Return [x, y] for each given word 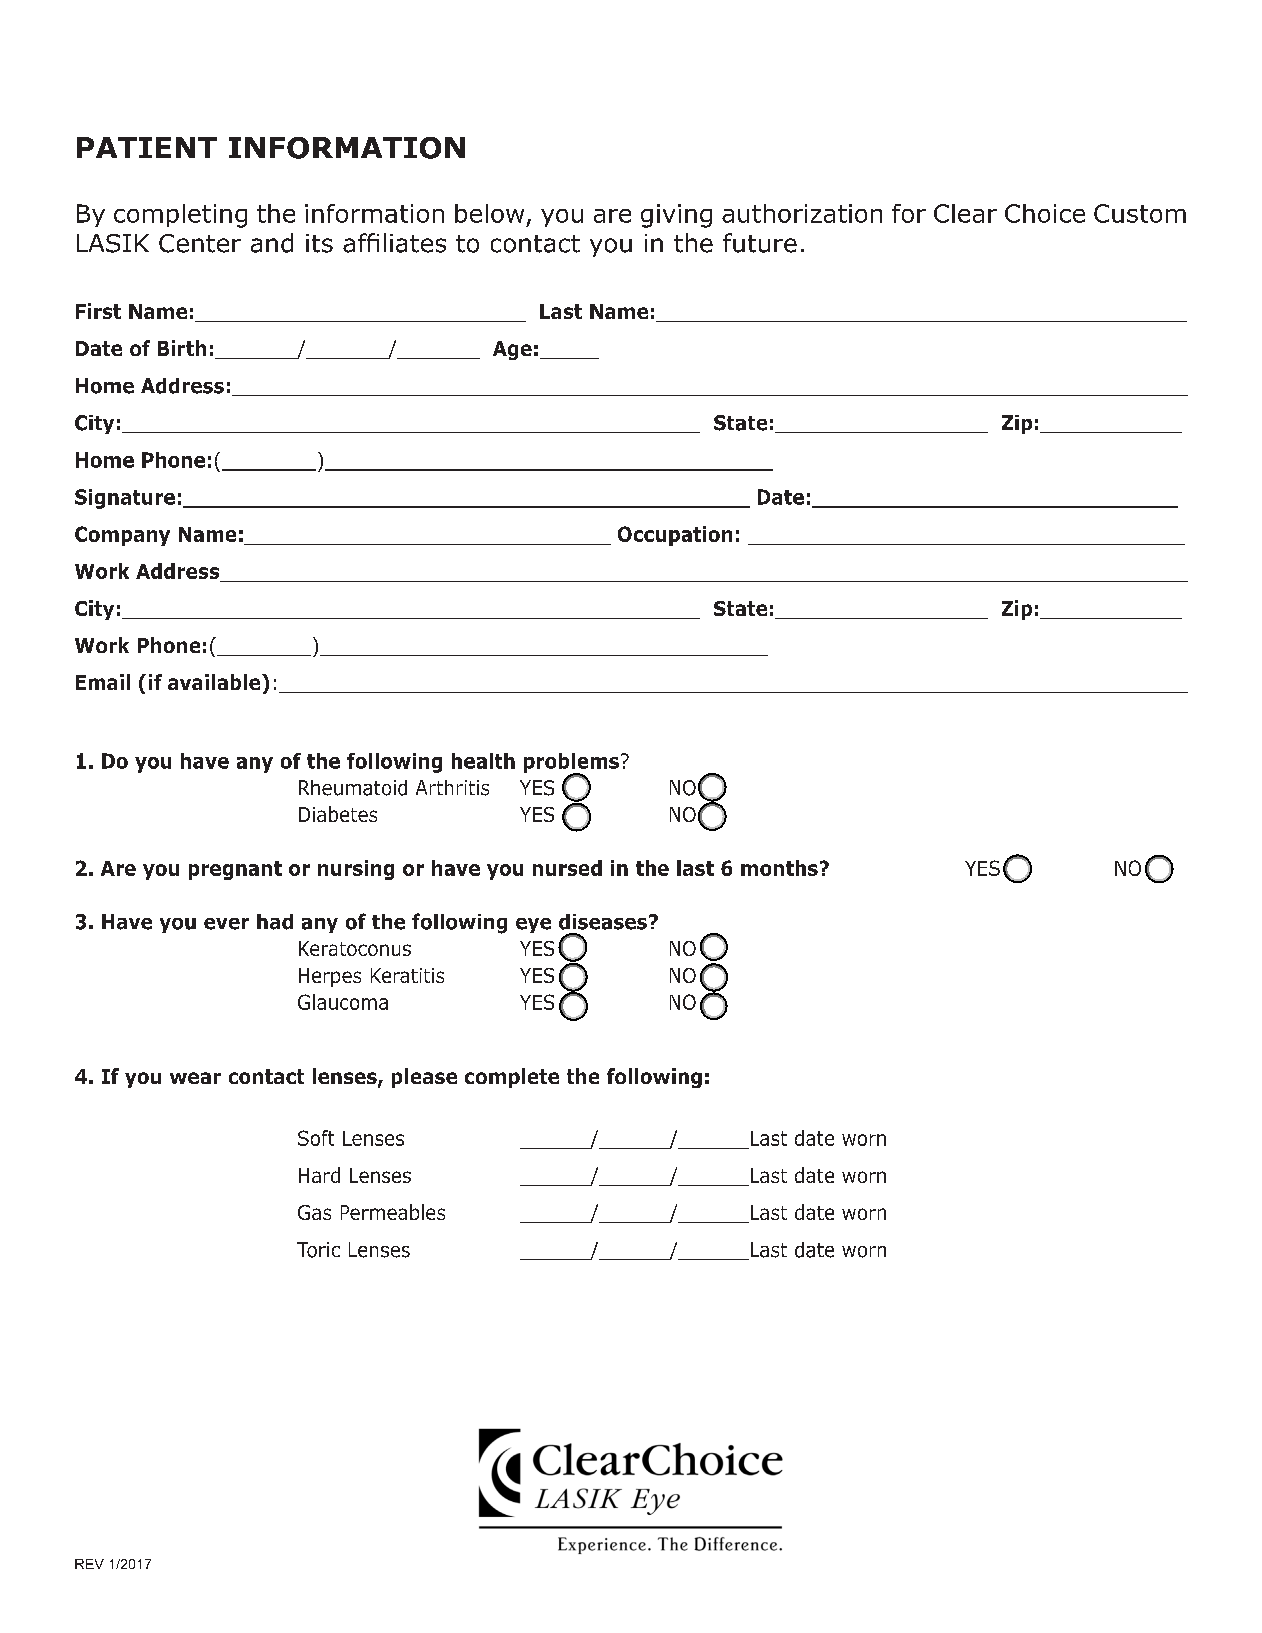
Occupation [675, 536]
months [779, 868]
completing [180, 216]
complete [512, 1078]
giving [676, 216]
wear [195, 1078]
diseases [603, 922]
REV [89, 1564]
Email [103, 682]
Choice [1045, 213]
